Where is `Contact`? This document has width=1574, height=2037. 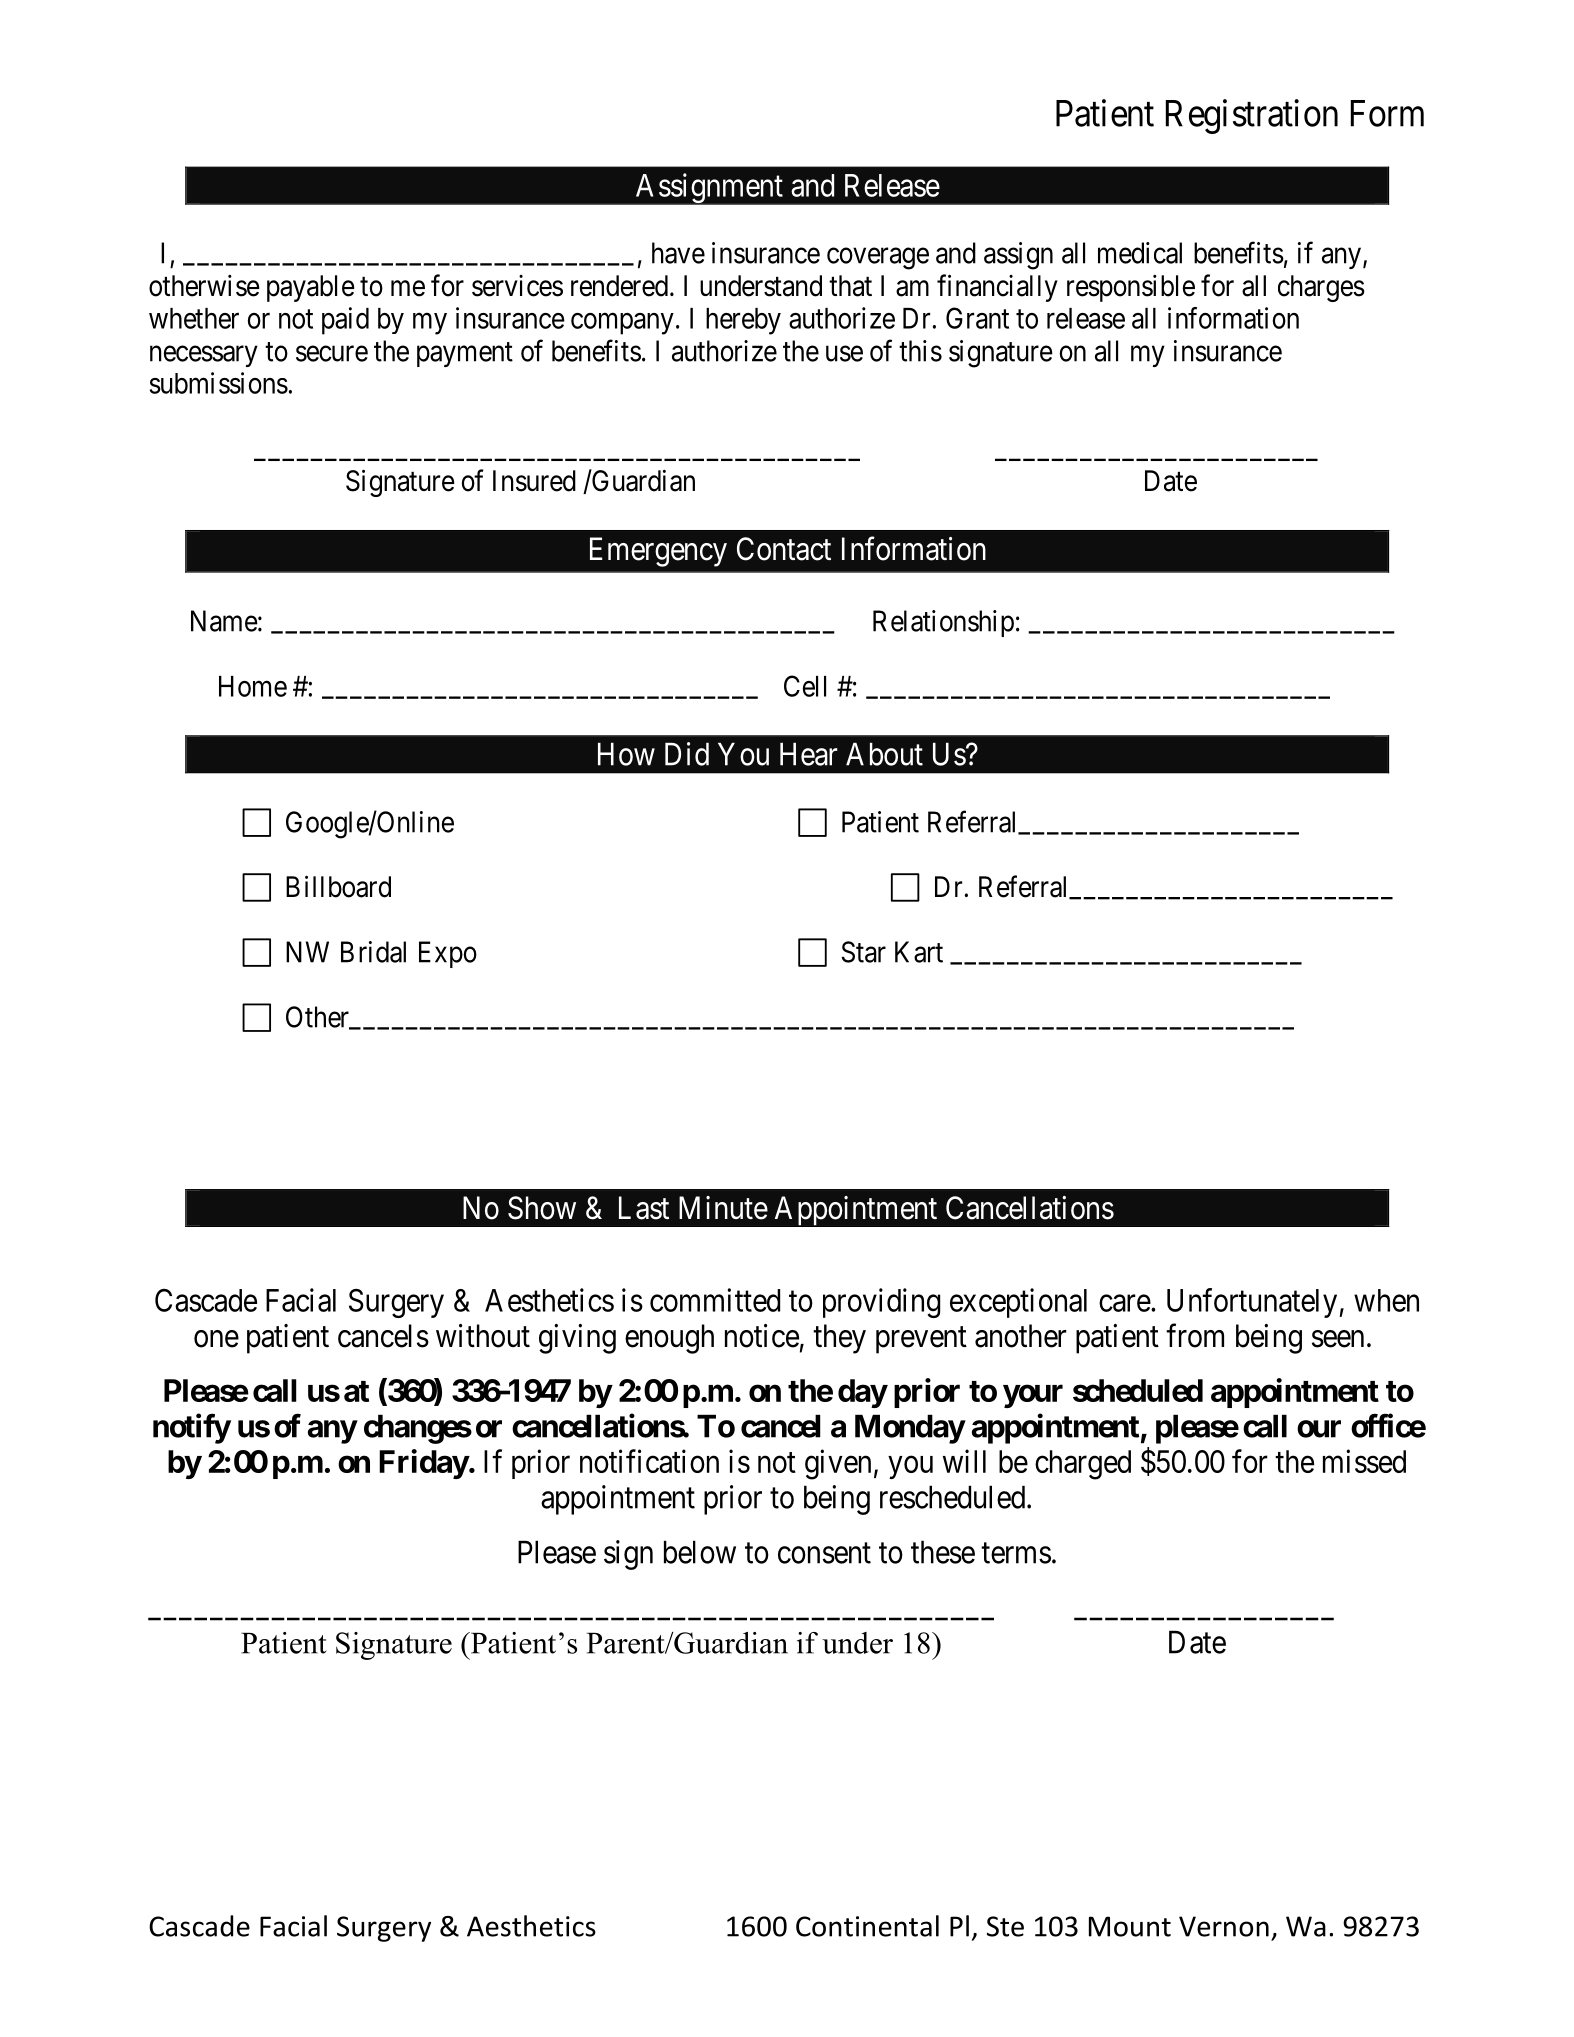 Contact is located at coordinates (784, 549).
